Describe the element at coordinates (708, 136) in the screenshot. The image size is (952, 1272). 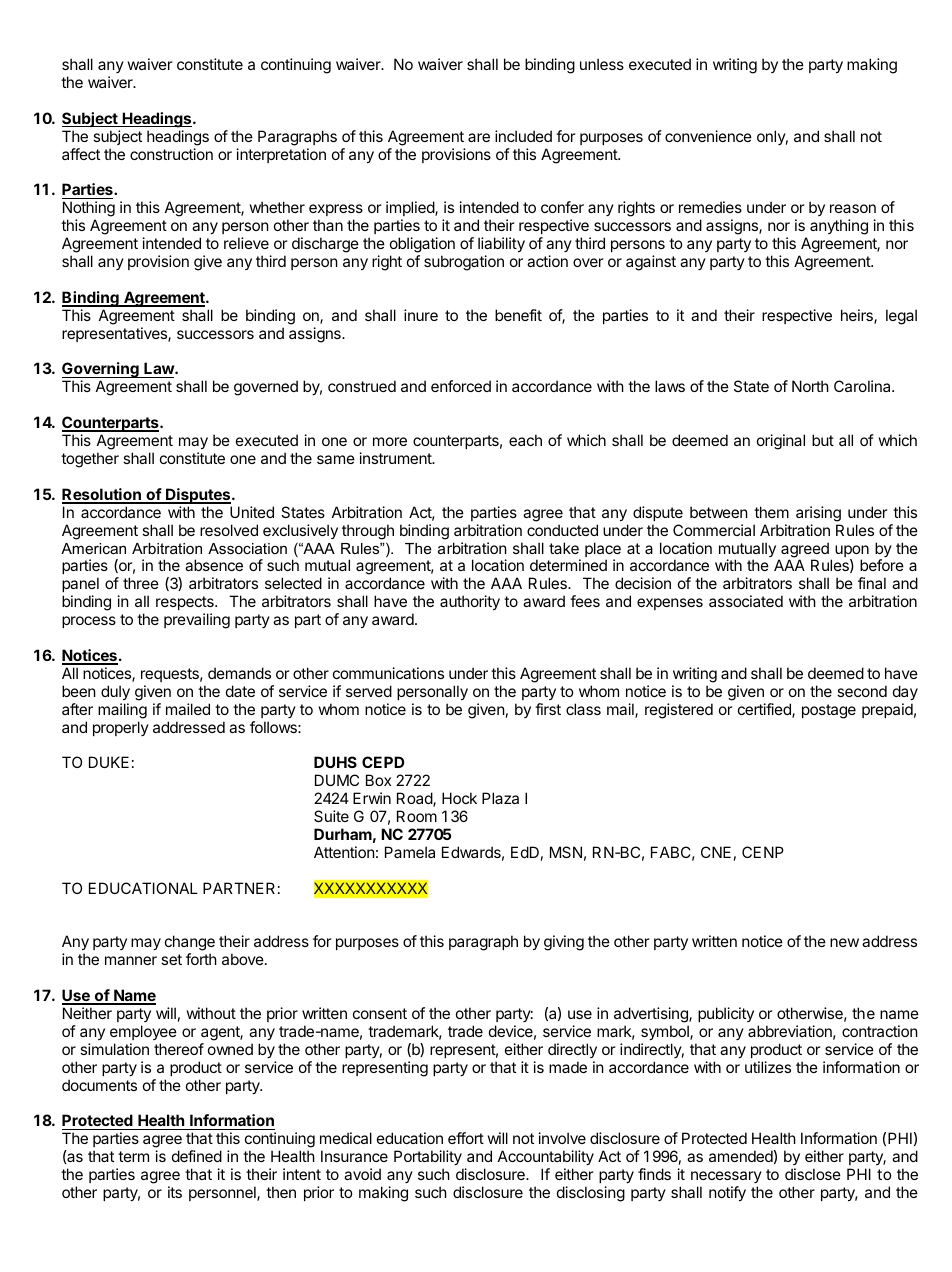
I see `convenience` at that location.
